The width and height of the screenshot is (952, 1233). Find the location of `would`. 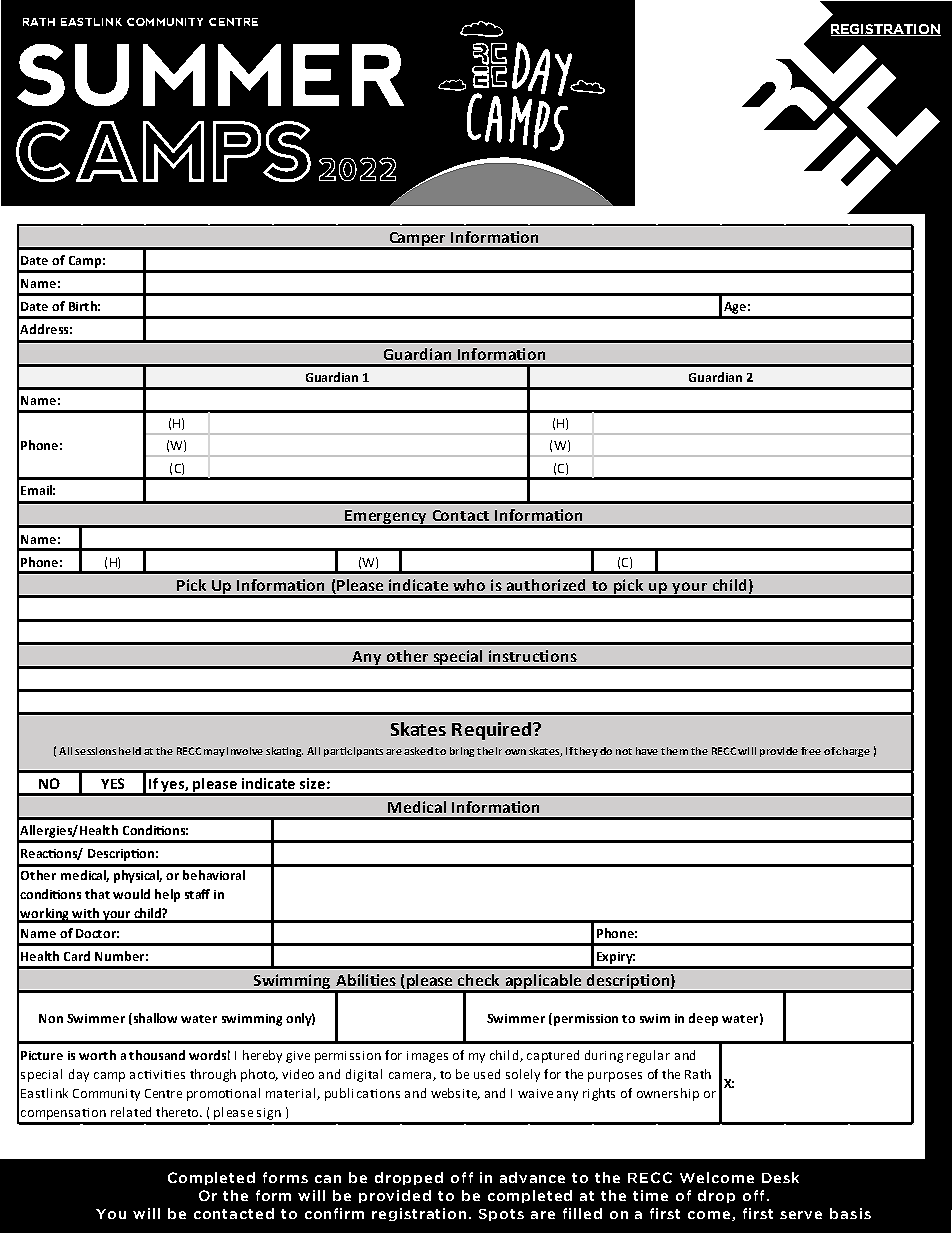

would is located at coordinates (131, 894).
